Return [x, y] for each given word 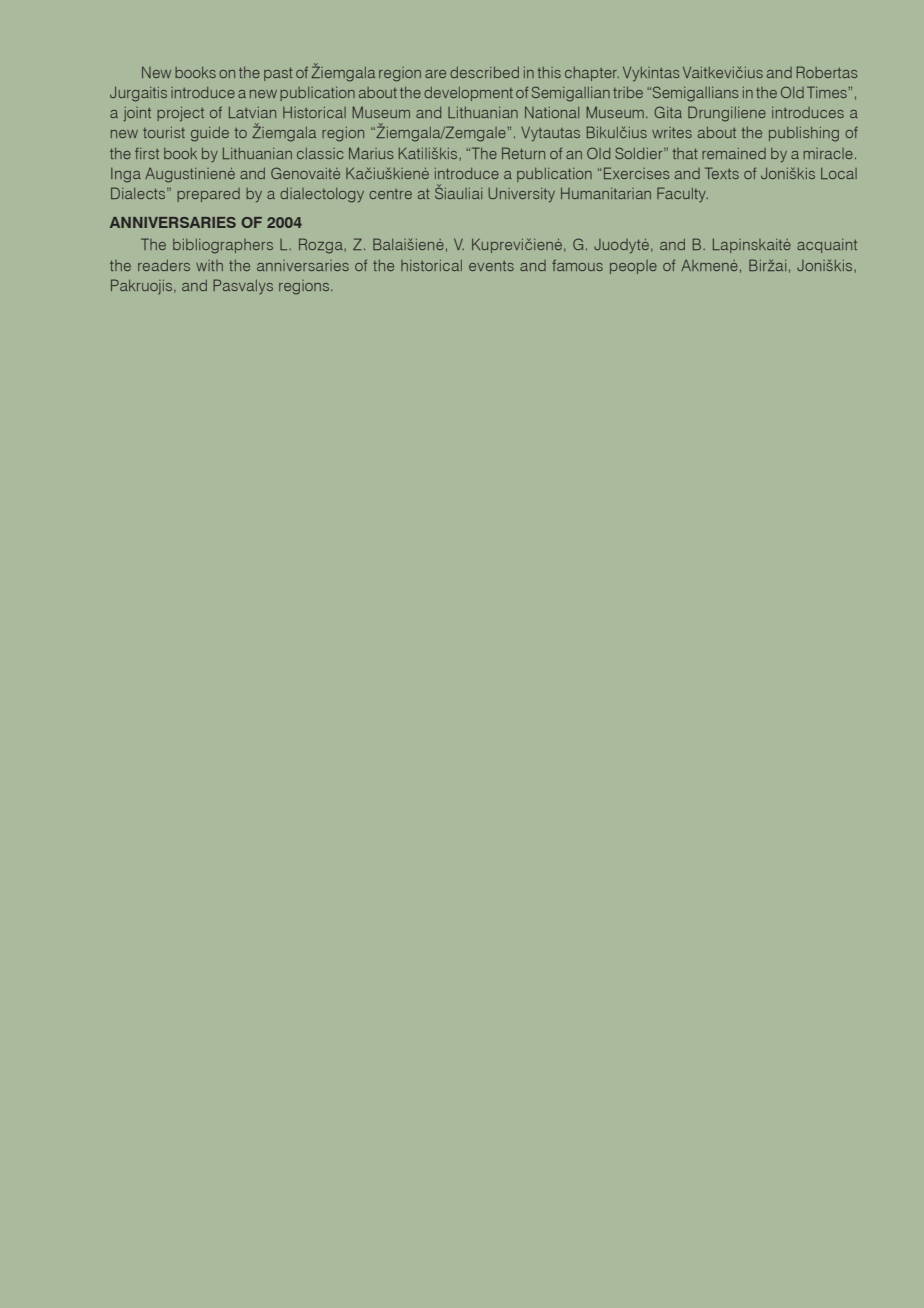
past [278, 74]
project [180, 114]
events [491, 266]
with [209, 265]
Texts [722, 173]
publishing [804, 134]
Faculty [682, 194]
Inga [126, 175]
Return [523, 153]
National [552, 112]
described [484, 72]
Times [828, 92]
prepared [208, 195]
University [521, 195]
